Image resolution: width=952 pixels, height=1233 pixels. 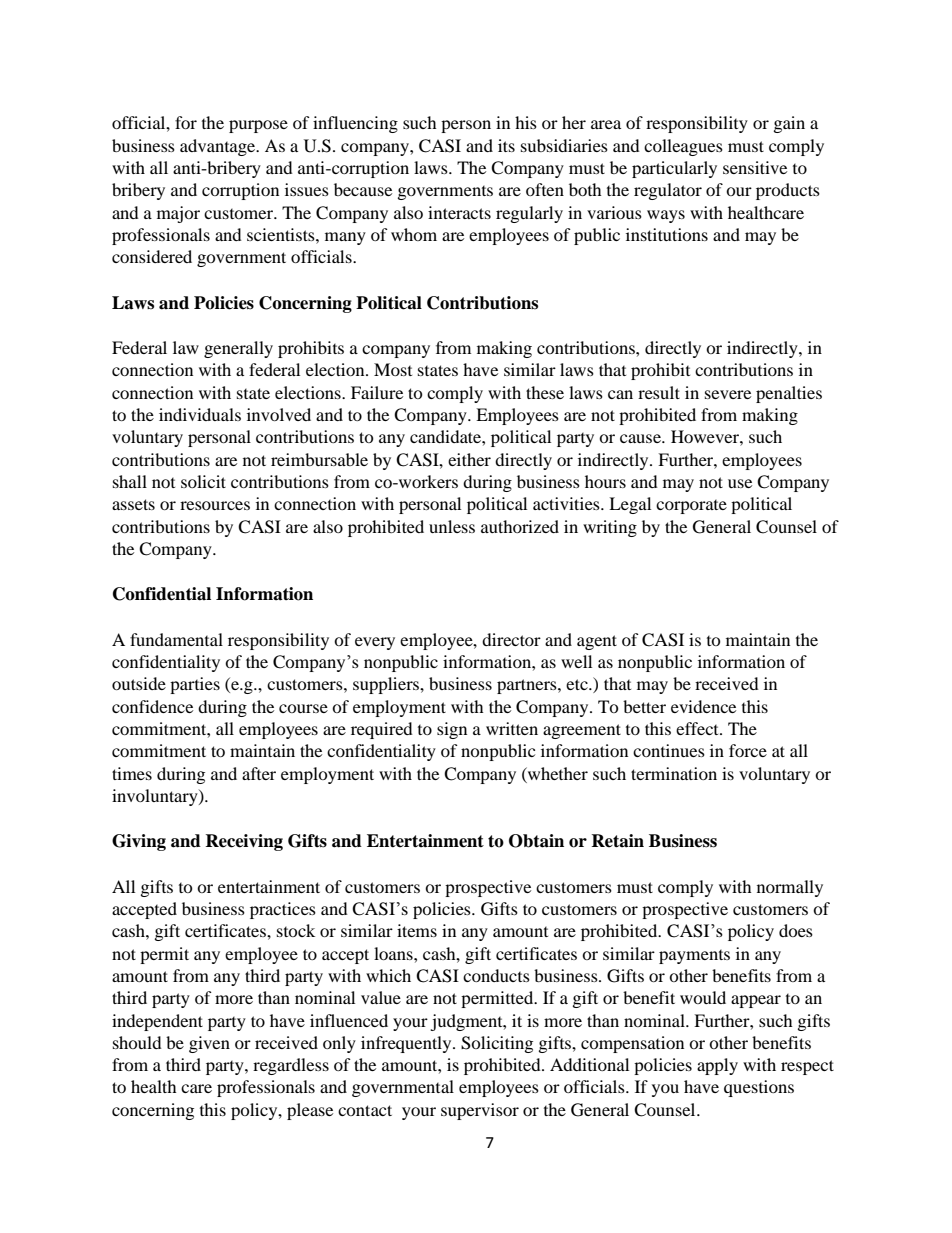 I want to click on advantage, so click(x=219, y=147).
